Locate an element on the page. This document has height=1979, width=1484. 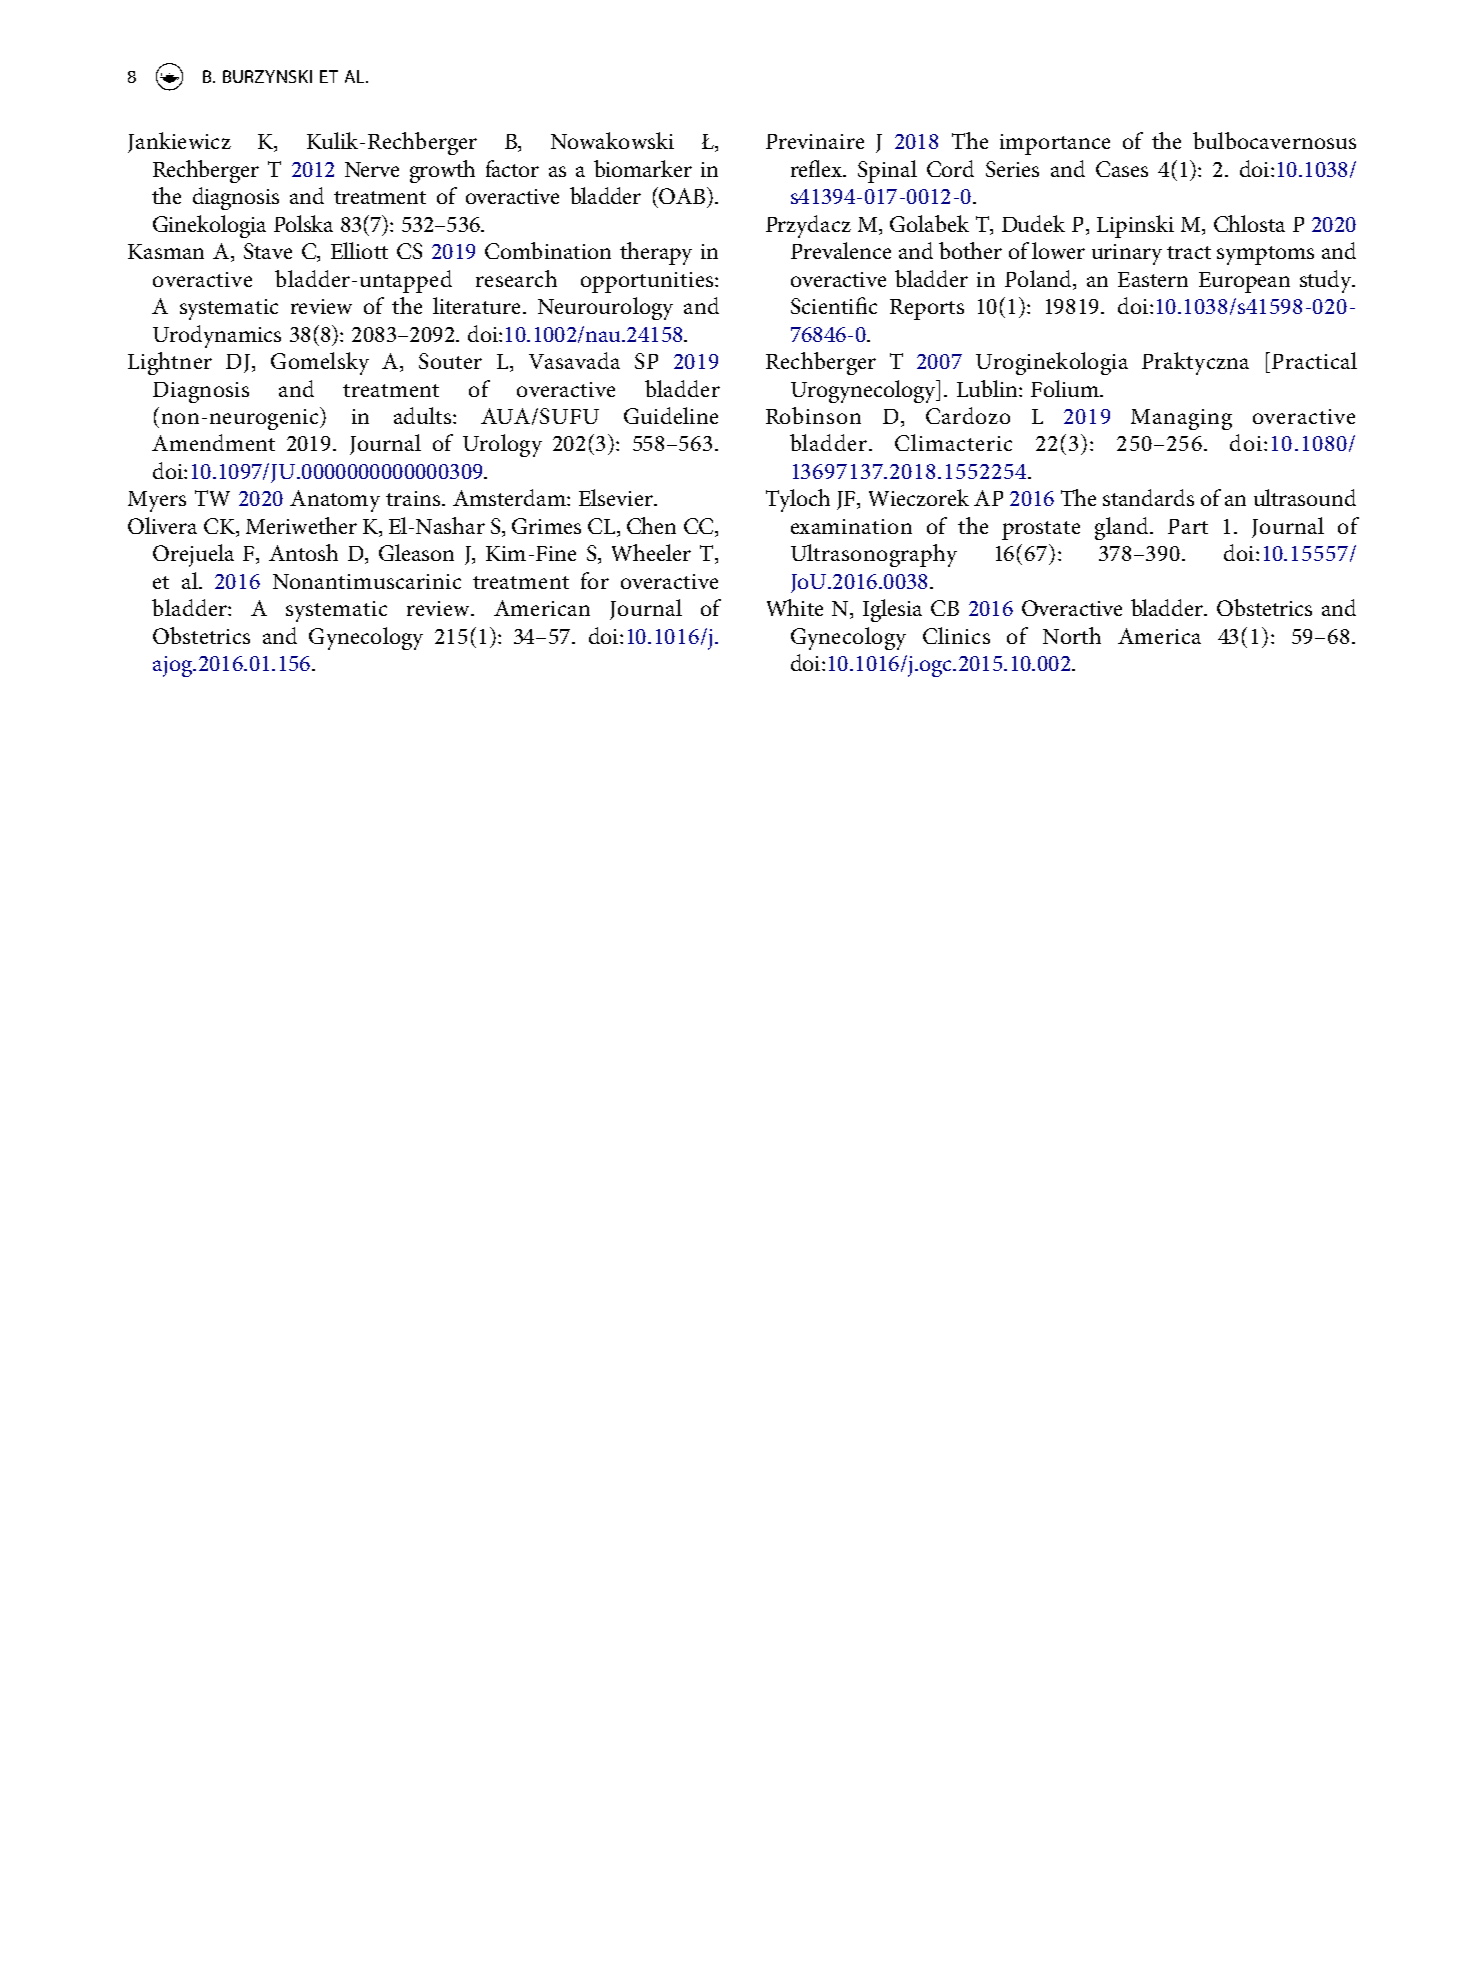
Cases is located at coordinates (1122, 169).
